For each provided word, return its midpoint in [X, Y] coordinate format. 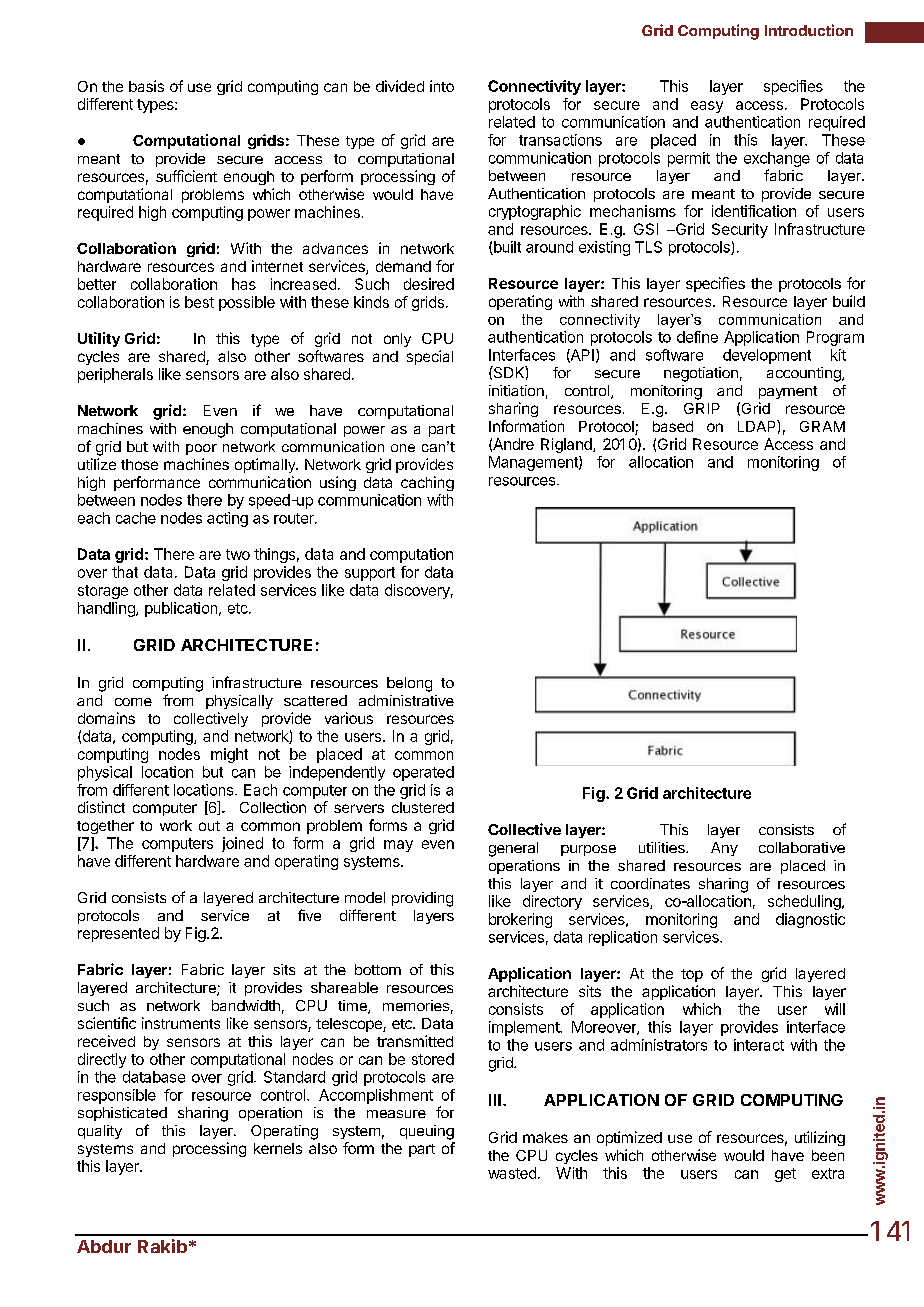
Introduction [809, 30]
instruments [181, 1023]
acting [227, 519]
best [199, 302]
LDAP [758, 426]
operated [423, 773]
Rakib [162, 1246]
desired [429, 284]
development [767, 356]
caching [427, 483]
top [692, 975]
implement [525, 1028]
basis [146, 86]
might [229, 755]
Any [724, 849]
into [442, 86]
